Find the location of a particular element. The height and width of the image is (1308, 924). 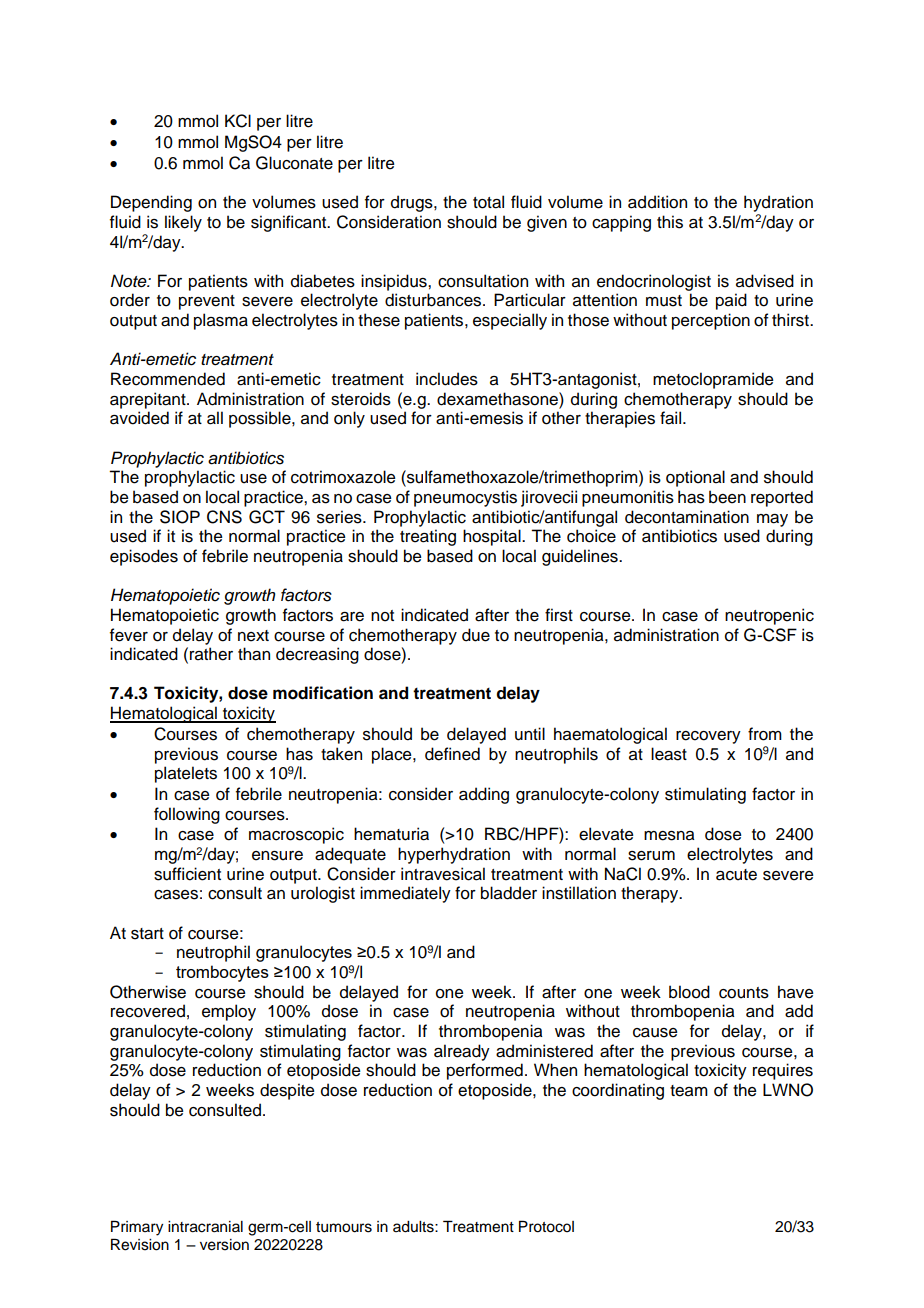

total is located at coordinates (488, 202).
